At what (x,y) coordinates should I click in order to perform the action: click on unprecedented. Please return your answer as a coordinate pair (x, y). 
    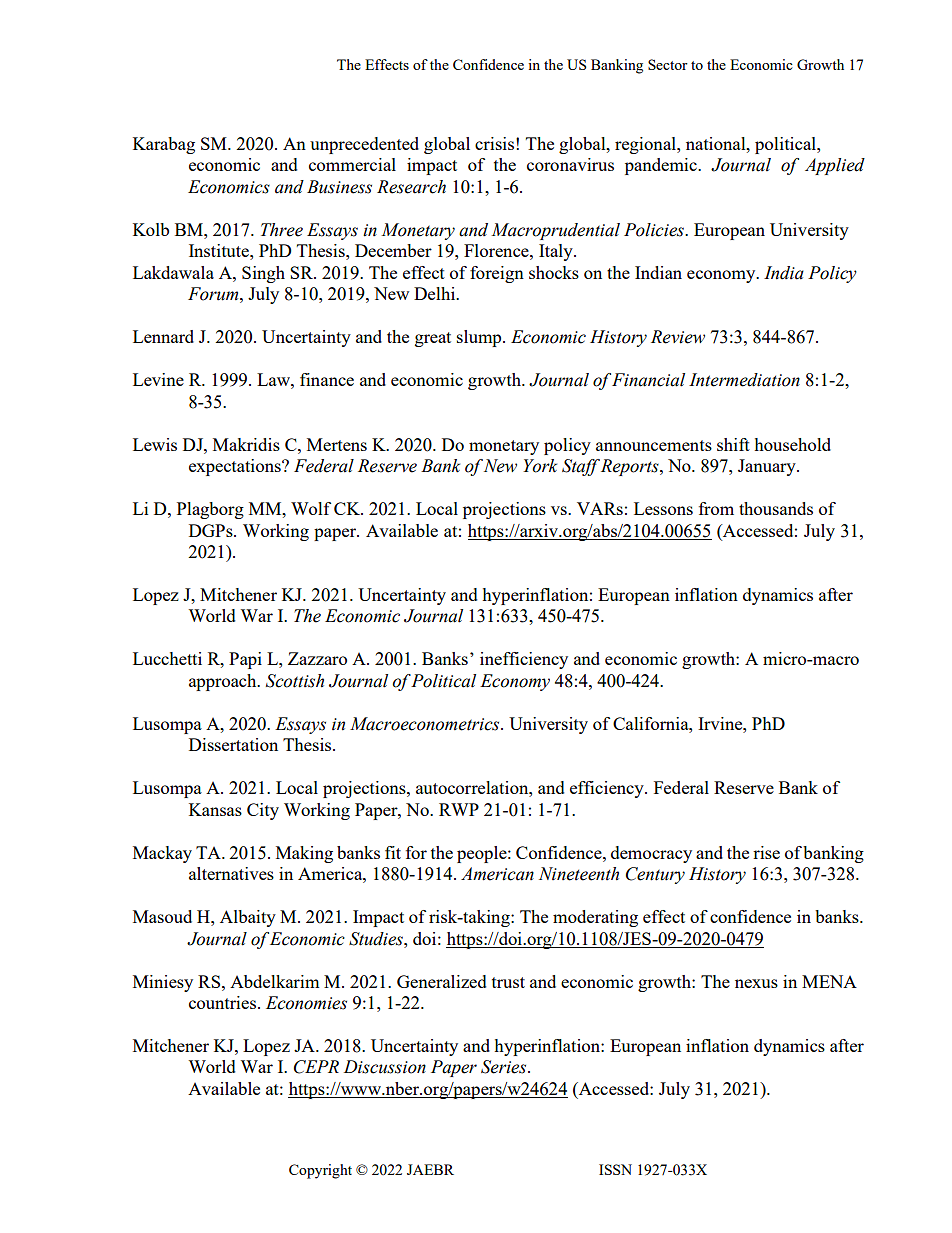
    Looking at the image, I should click on (364, 145).
